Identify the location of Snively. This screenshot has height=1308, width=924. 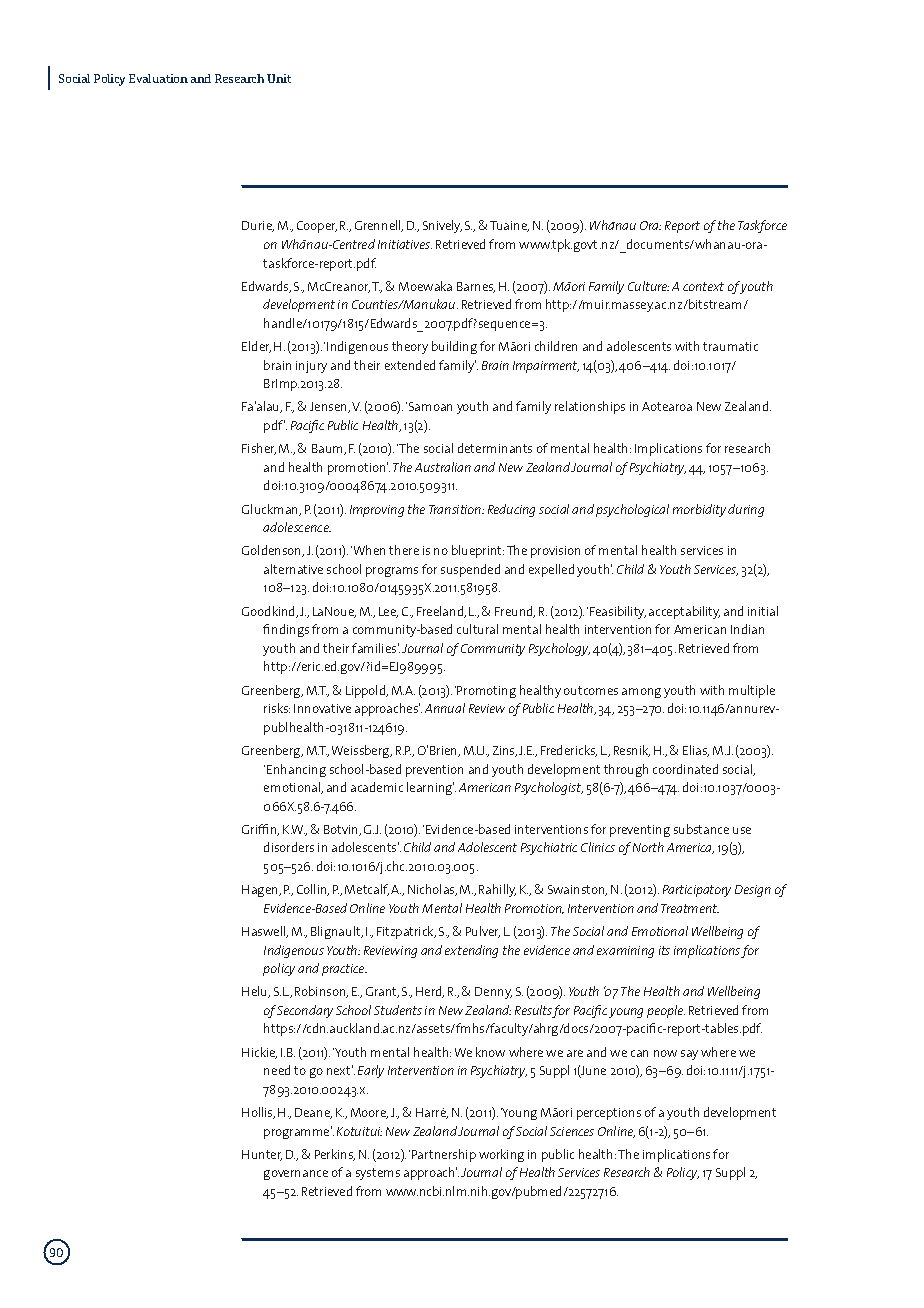
(442, 226).
